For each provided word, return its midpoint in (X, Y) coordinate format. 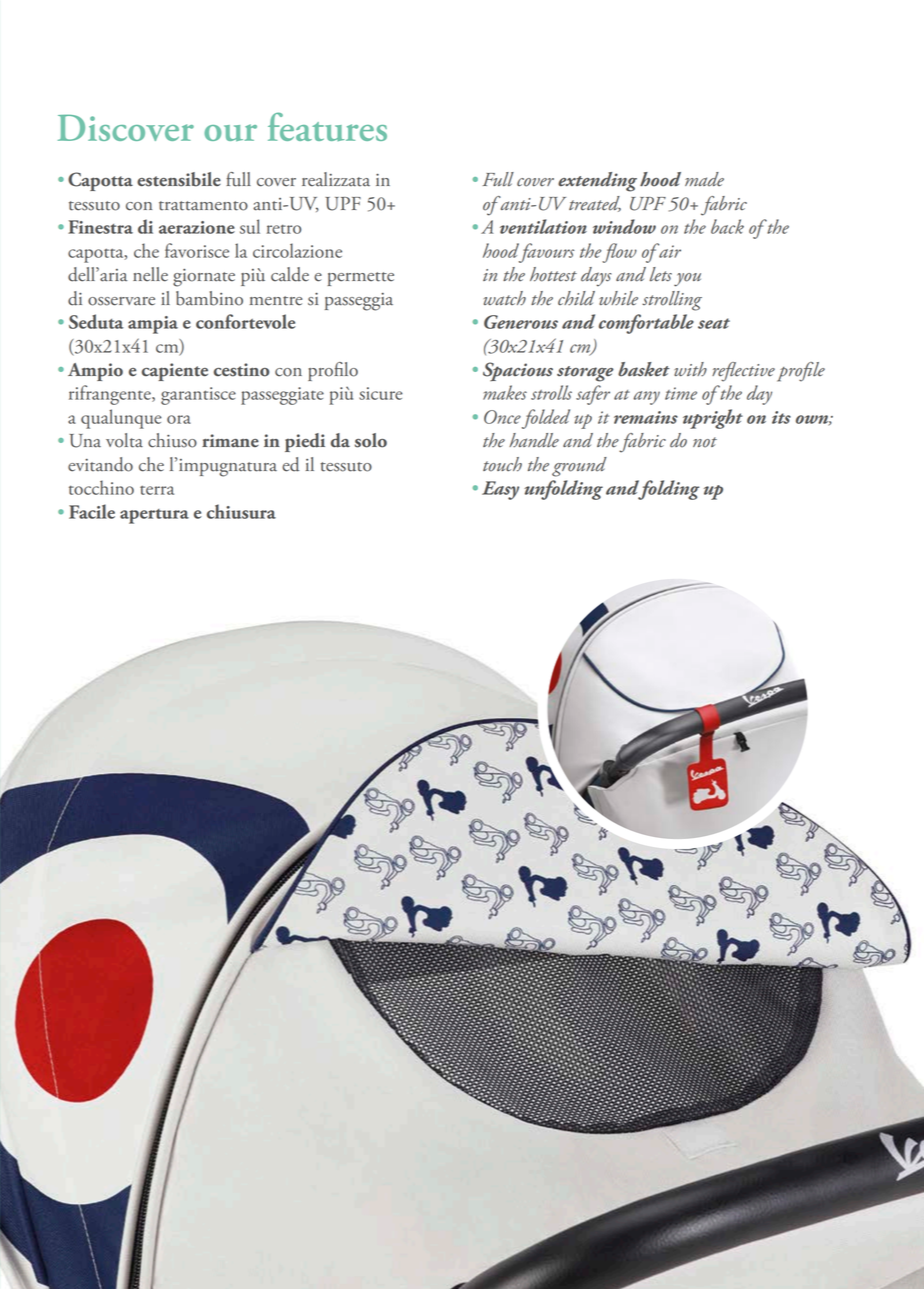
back (727, 226)
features (327, 126)
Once (502, 417)
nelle (150, 274)
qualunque (121, 419)
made (704, 179)
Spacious (518, 371)
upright (713, 419)
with (690, 369)
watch (505, 298)
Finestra (100, 227)
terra (157, 490)
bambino (209, 298)
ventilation (543, 226)
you (687, 280)
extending (597, 182)
